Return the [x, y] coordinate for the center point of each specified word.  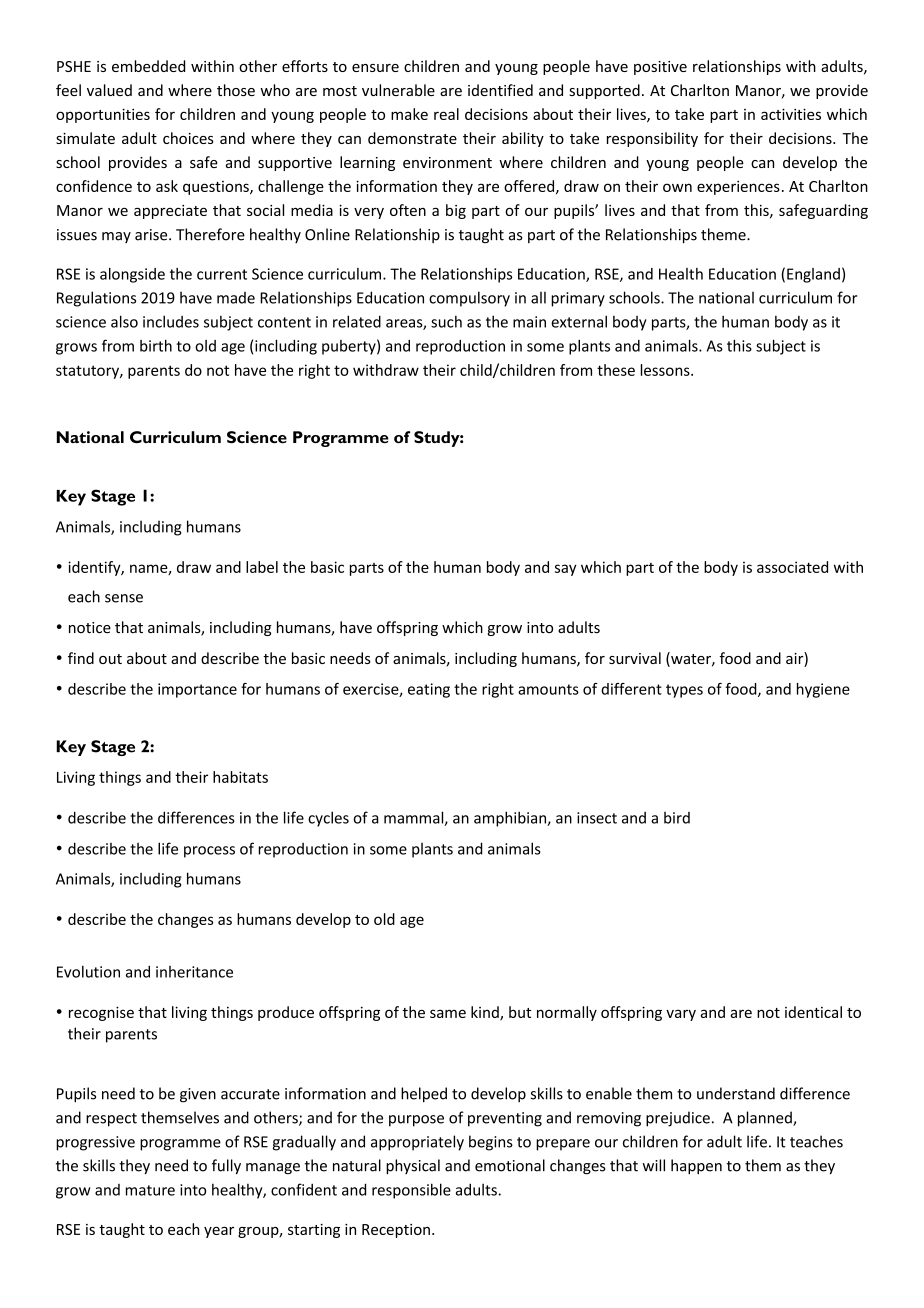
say [566, 570]
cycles [328, 819]
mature [150, 1190]
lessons [666, 370]
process [209, 852]
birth [156, 345]
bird [677, 818]
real [446, 114]
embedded [148, 66]
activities [791, 114]
